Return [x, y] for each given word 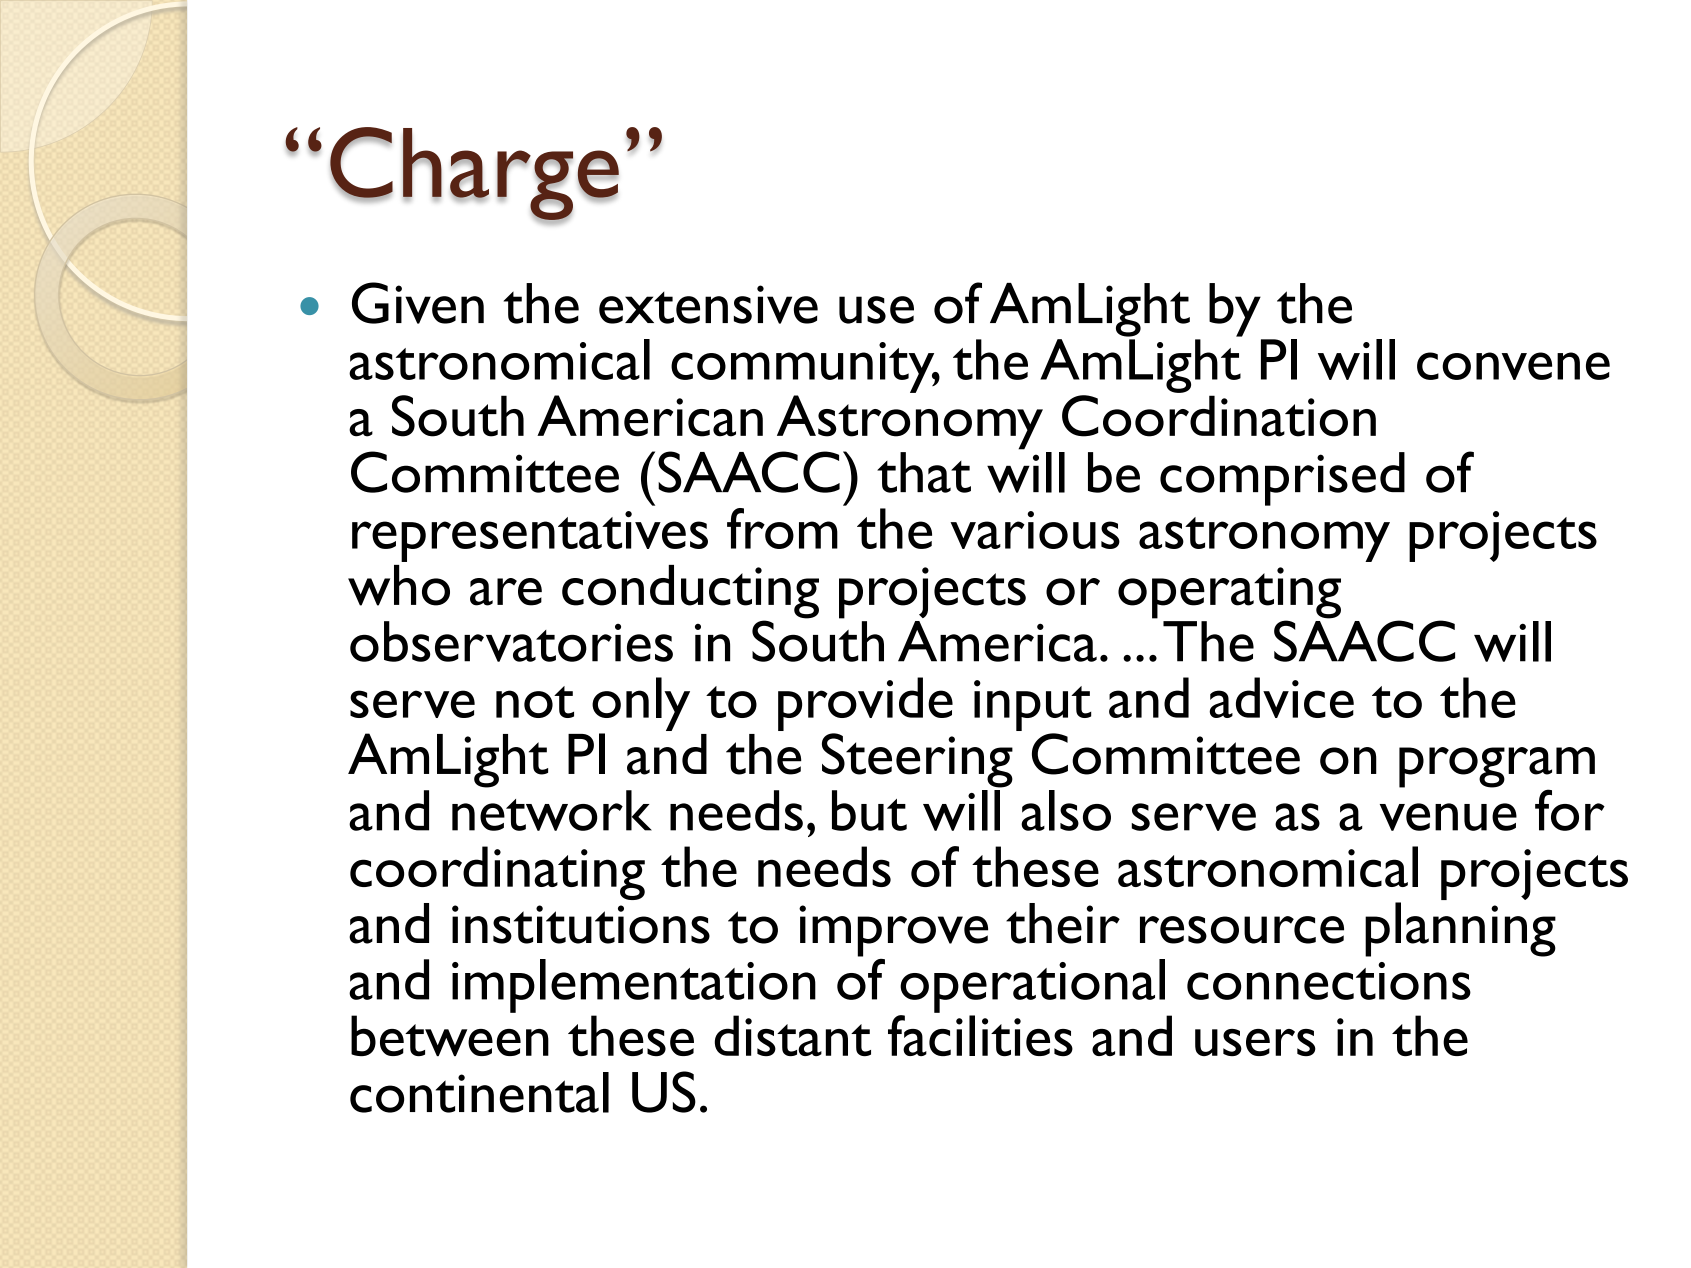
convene [1513, 366]
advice [1281, 697]
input [1032, 705]
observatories [511, 641]
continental [479, 1092]
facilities [980, 1035]
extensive [708, 304]
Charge [474, 174]
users [1255, 1042]
